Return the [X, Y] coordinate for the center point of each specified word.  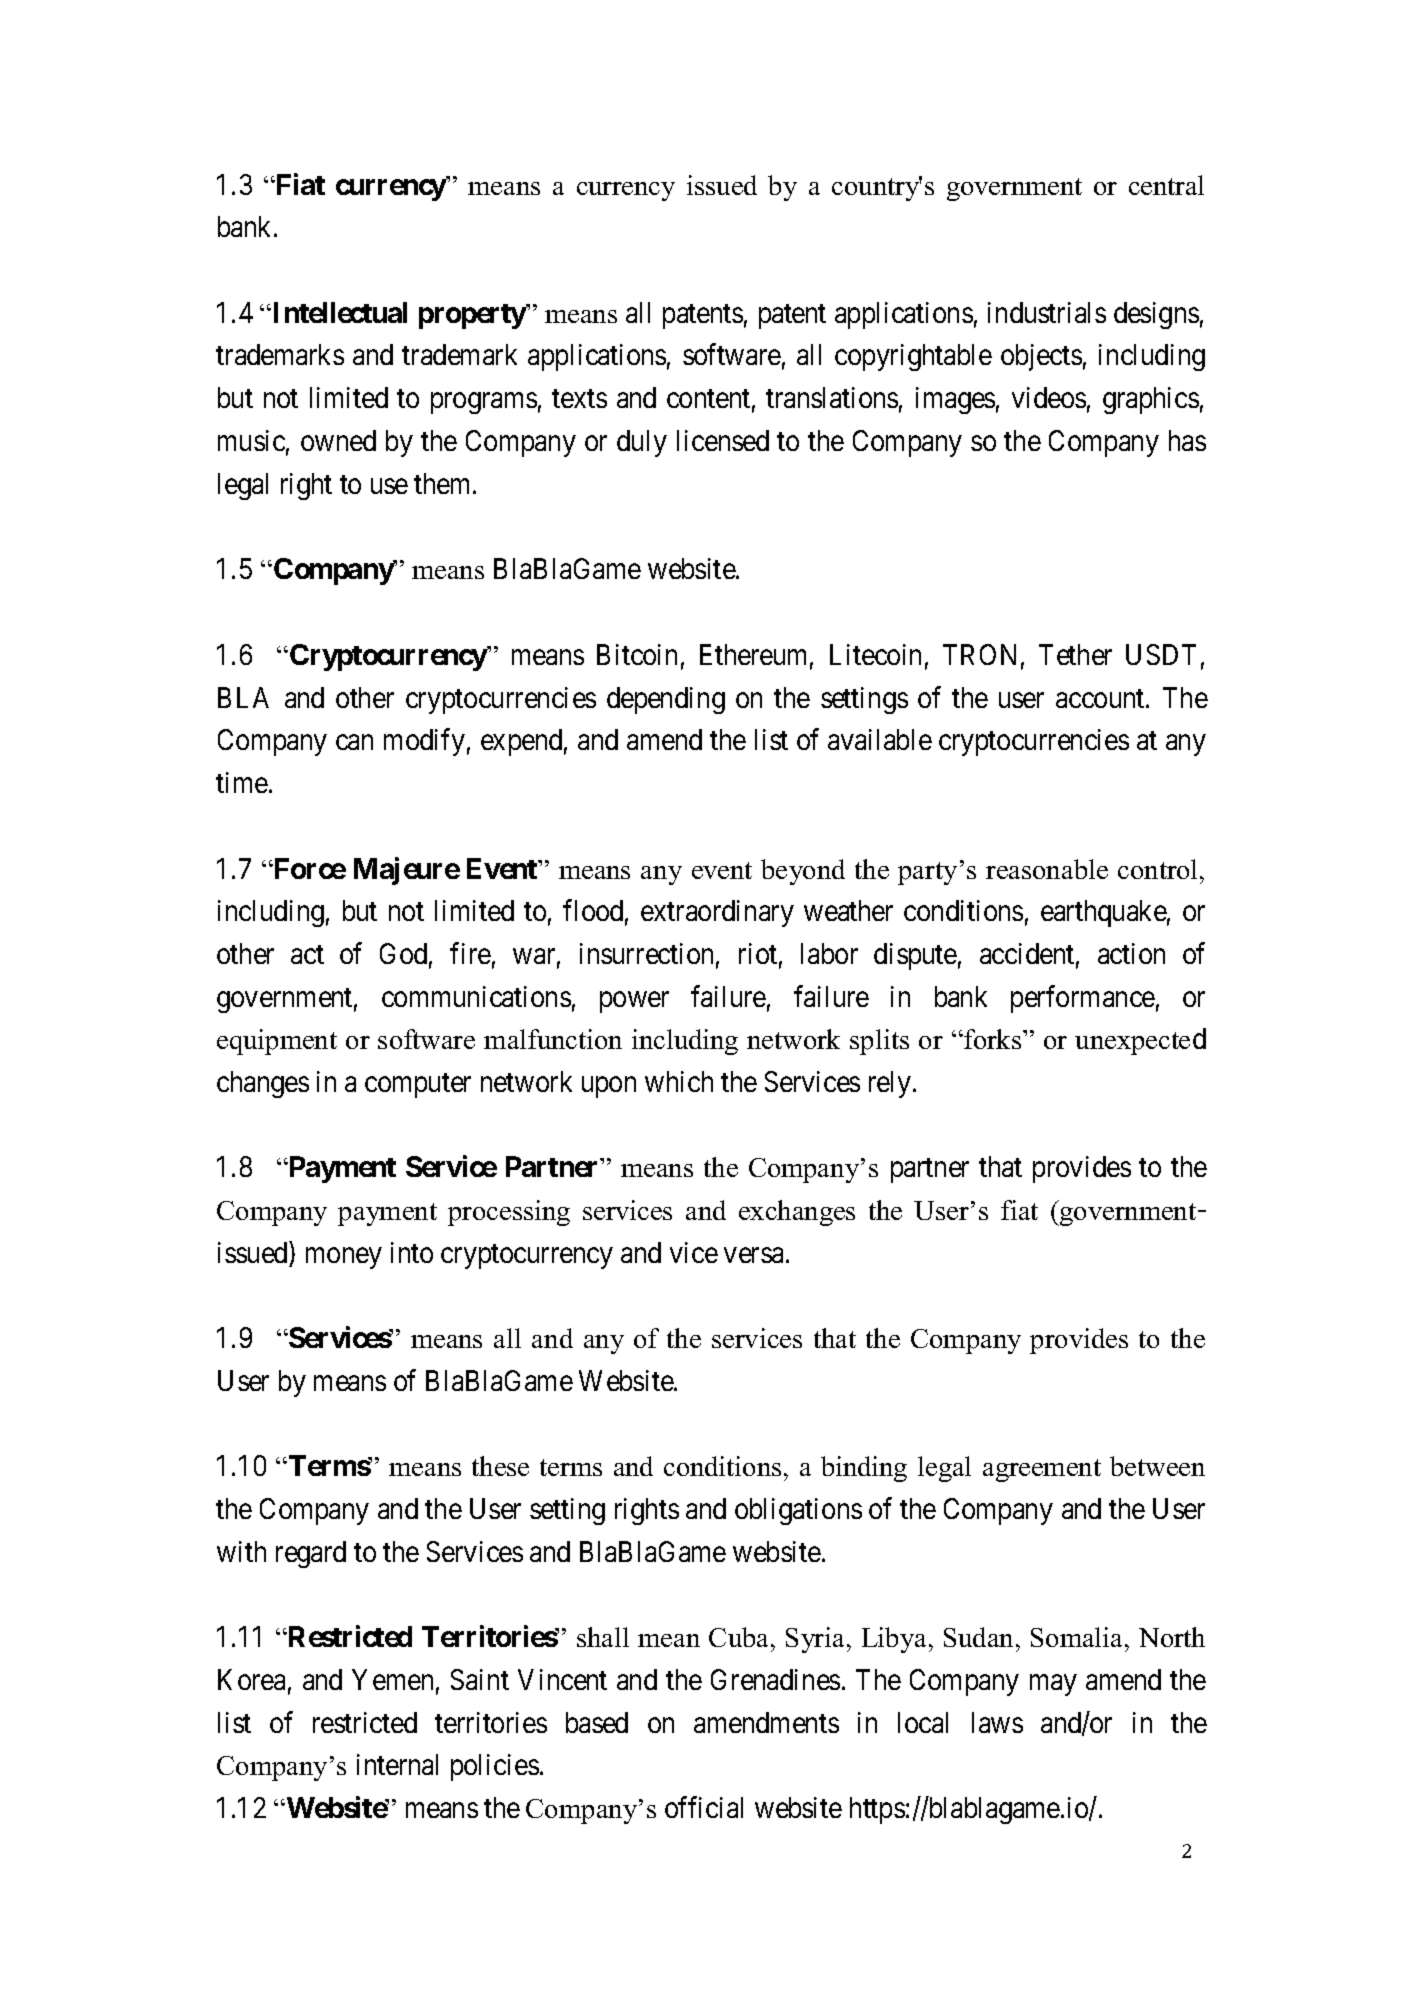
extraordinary [717, 913]
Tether [1075, 654]
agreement [1042, 1470]
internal [397, 1764]
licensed [723, 440]
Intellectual [338, 312]
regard [311, 1554]
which [679, 1081]
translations [832, 397]
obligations [798, 1511]
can [354, 742]
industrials [1047, 312]
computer [418, 1086]
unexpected [1140, 1041]
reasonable [1047, 869]
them [444, 483]
